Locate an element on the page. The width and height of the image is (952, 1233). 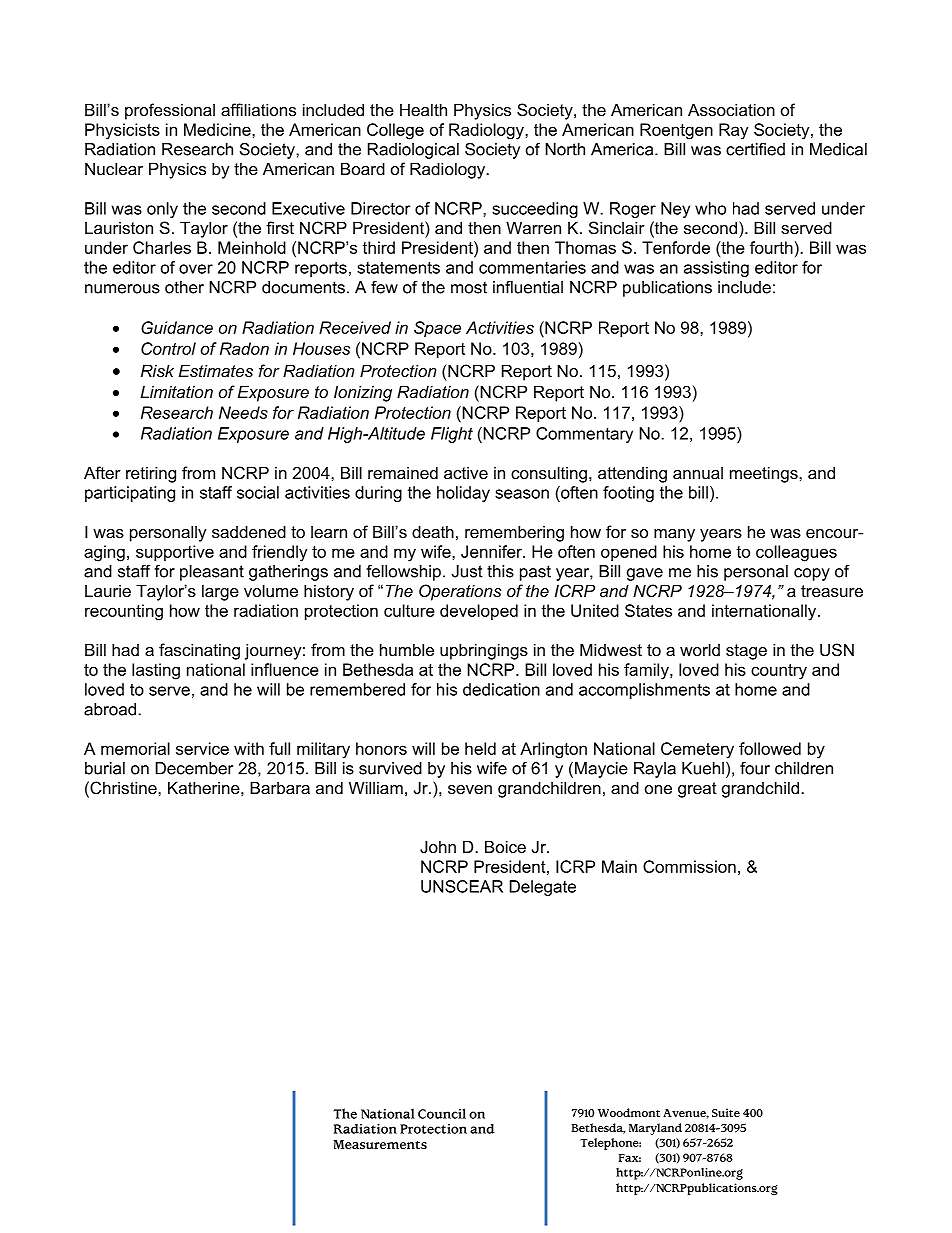
Limitation is located at coordinates (176, 391).
